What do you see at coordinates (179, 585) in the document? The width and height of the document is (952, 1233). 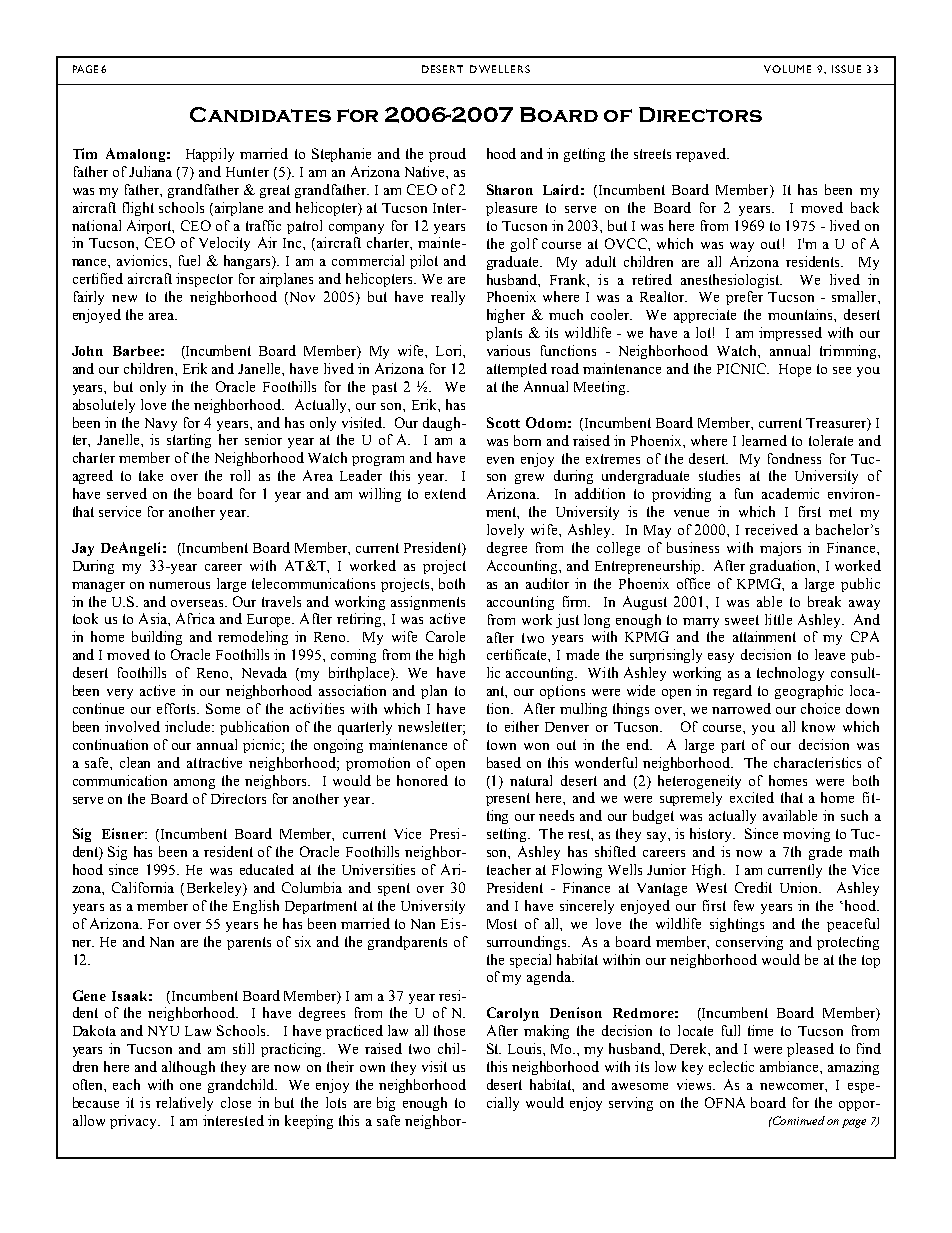 I see `numerous` at bounding box center [179, 585].
